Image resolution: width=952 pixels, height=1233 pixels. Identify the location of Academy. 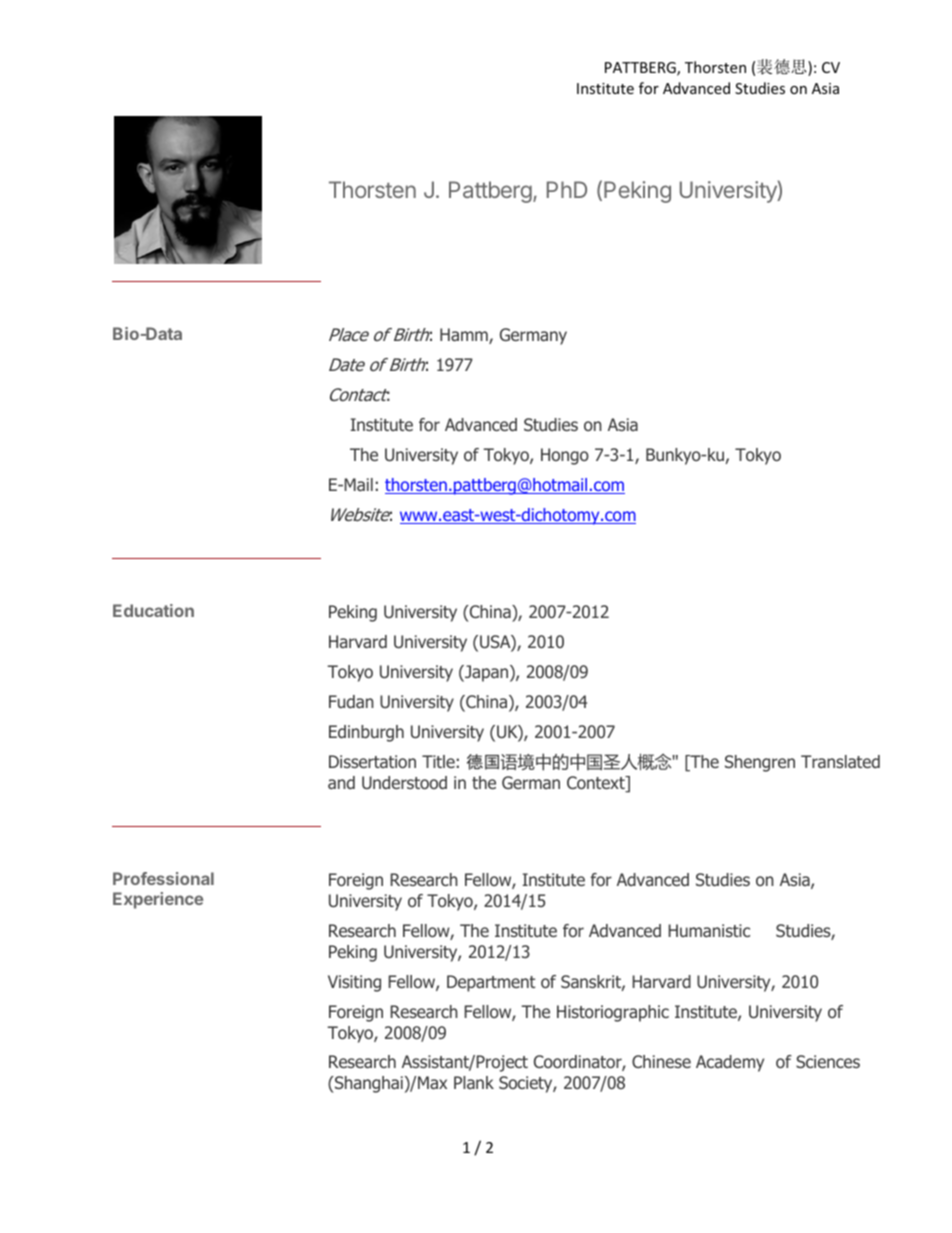
(730, 1063).
